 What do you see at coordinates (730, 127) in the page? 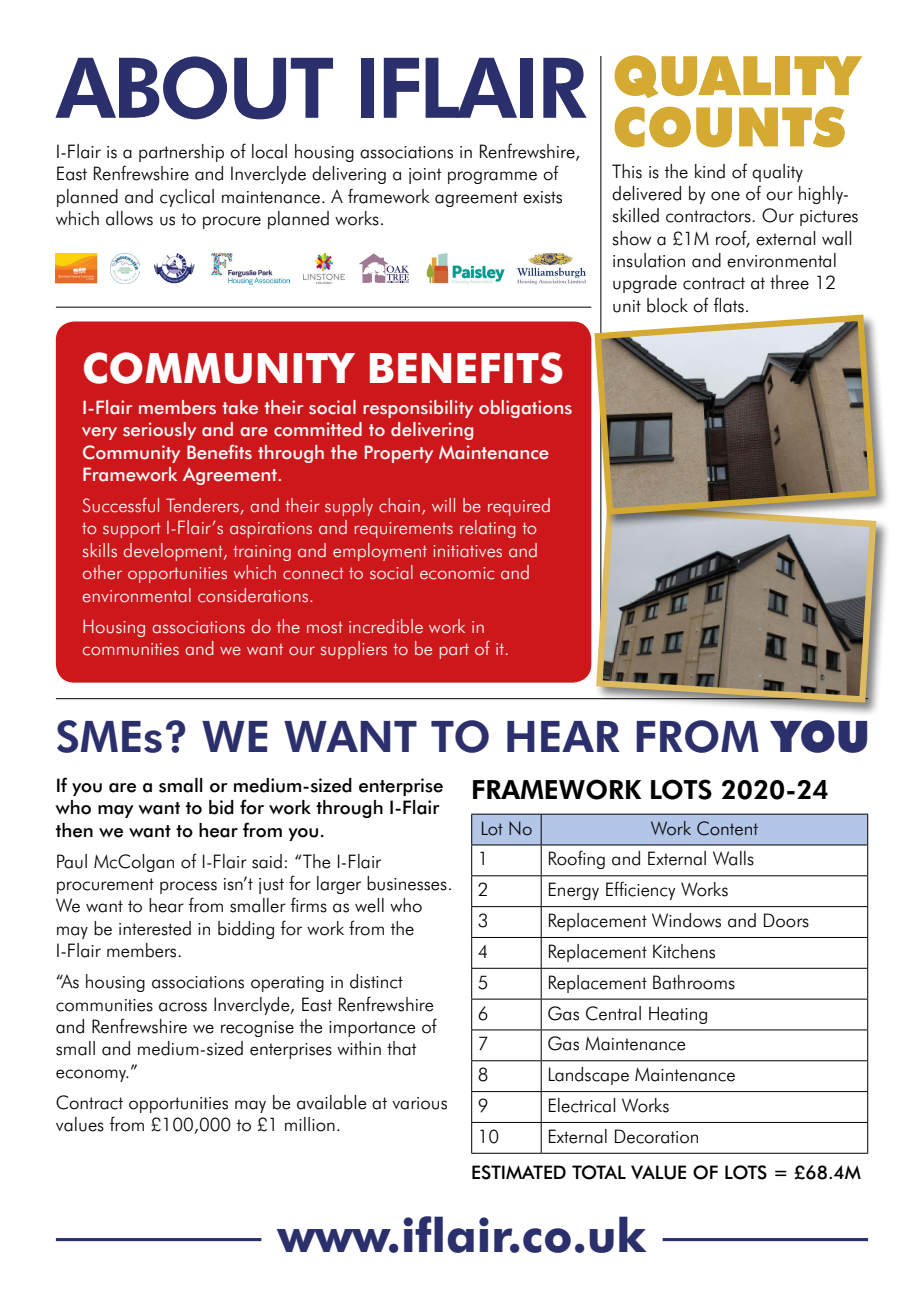
I see `COUNTS` at bounding box center [730, 127].
